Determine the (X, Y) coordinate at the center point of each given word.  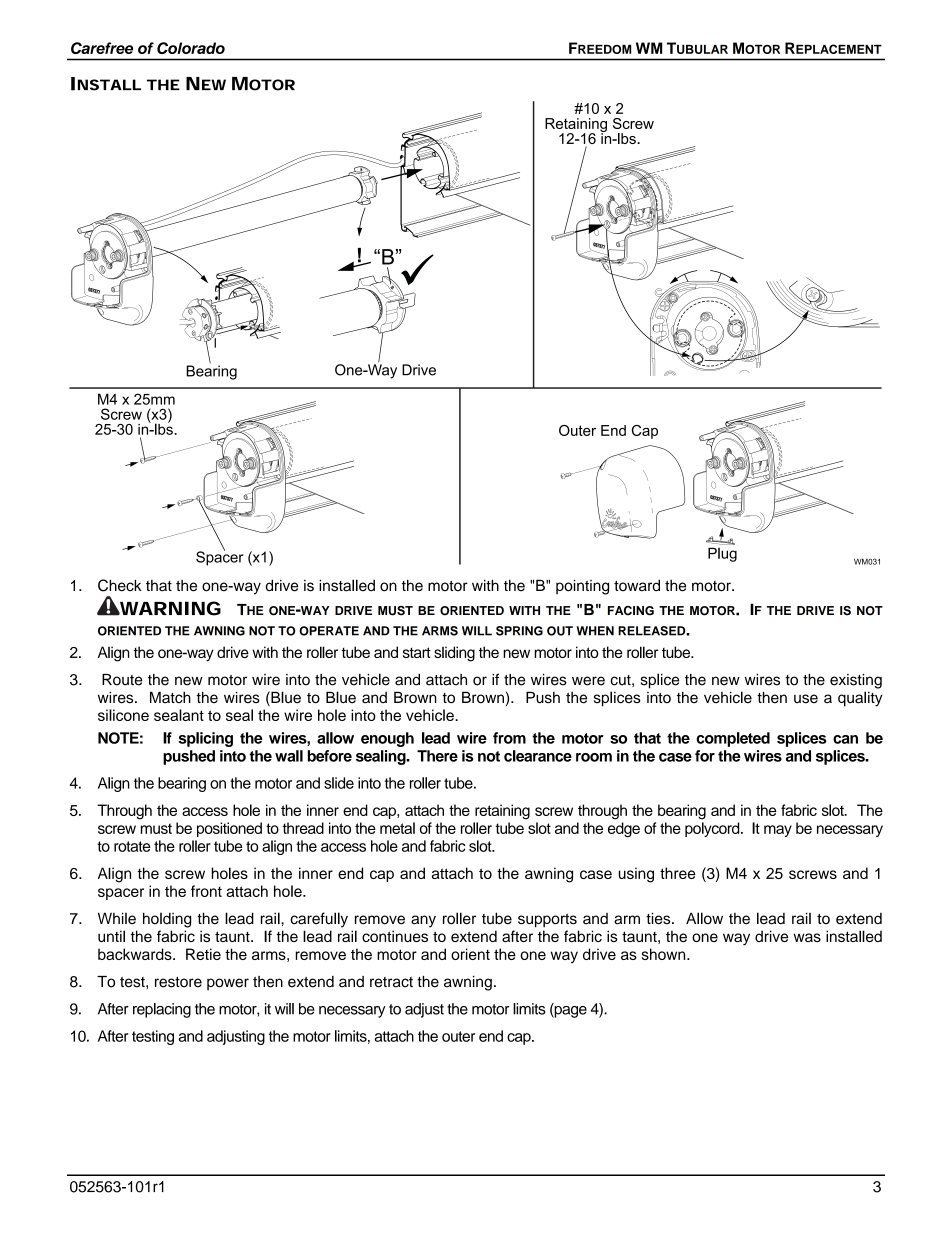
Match (170, 697)
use (806, 699)
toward (637, 585)
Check (120, 585)
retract (391, 982)
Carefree (102, 48)
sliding (454, 654)
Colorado (191, 48)
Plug (722, 554)
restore (178, 982)
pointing (582, 587)
